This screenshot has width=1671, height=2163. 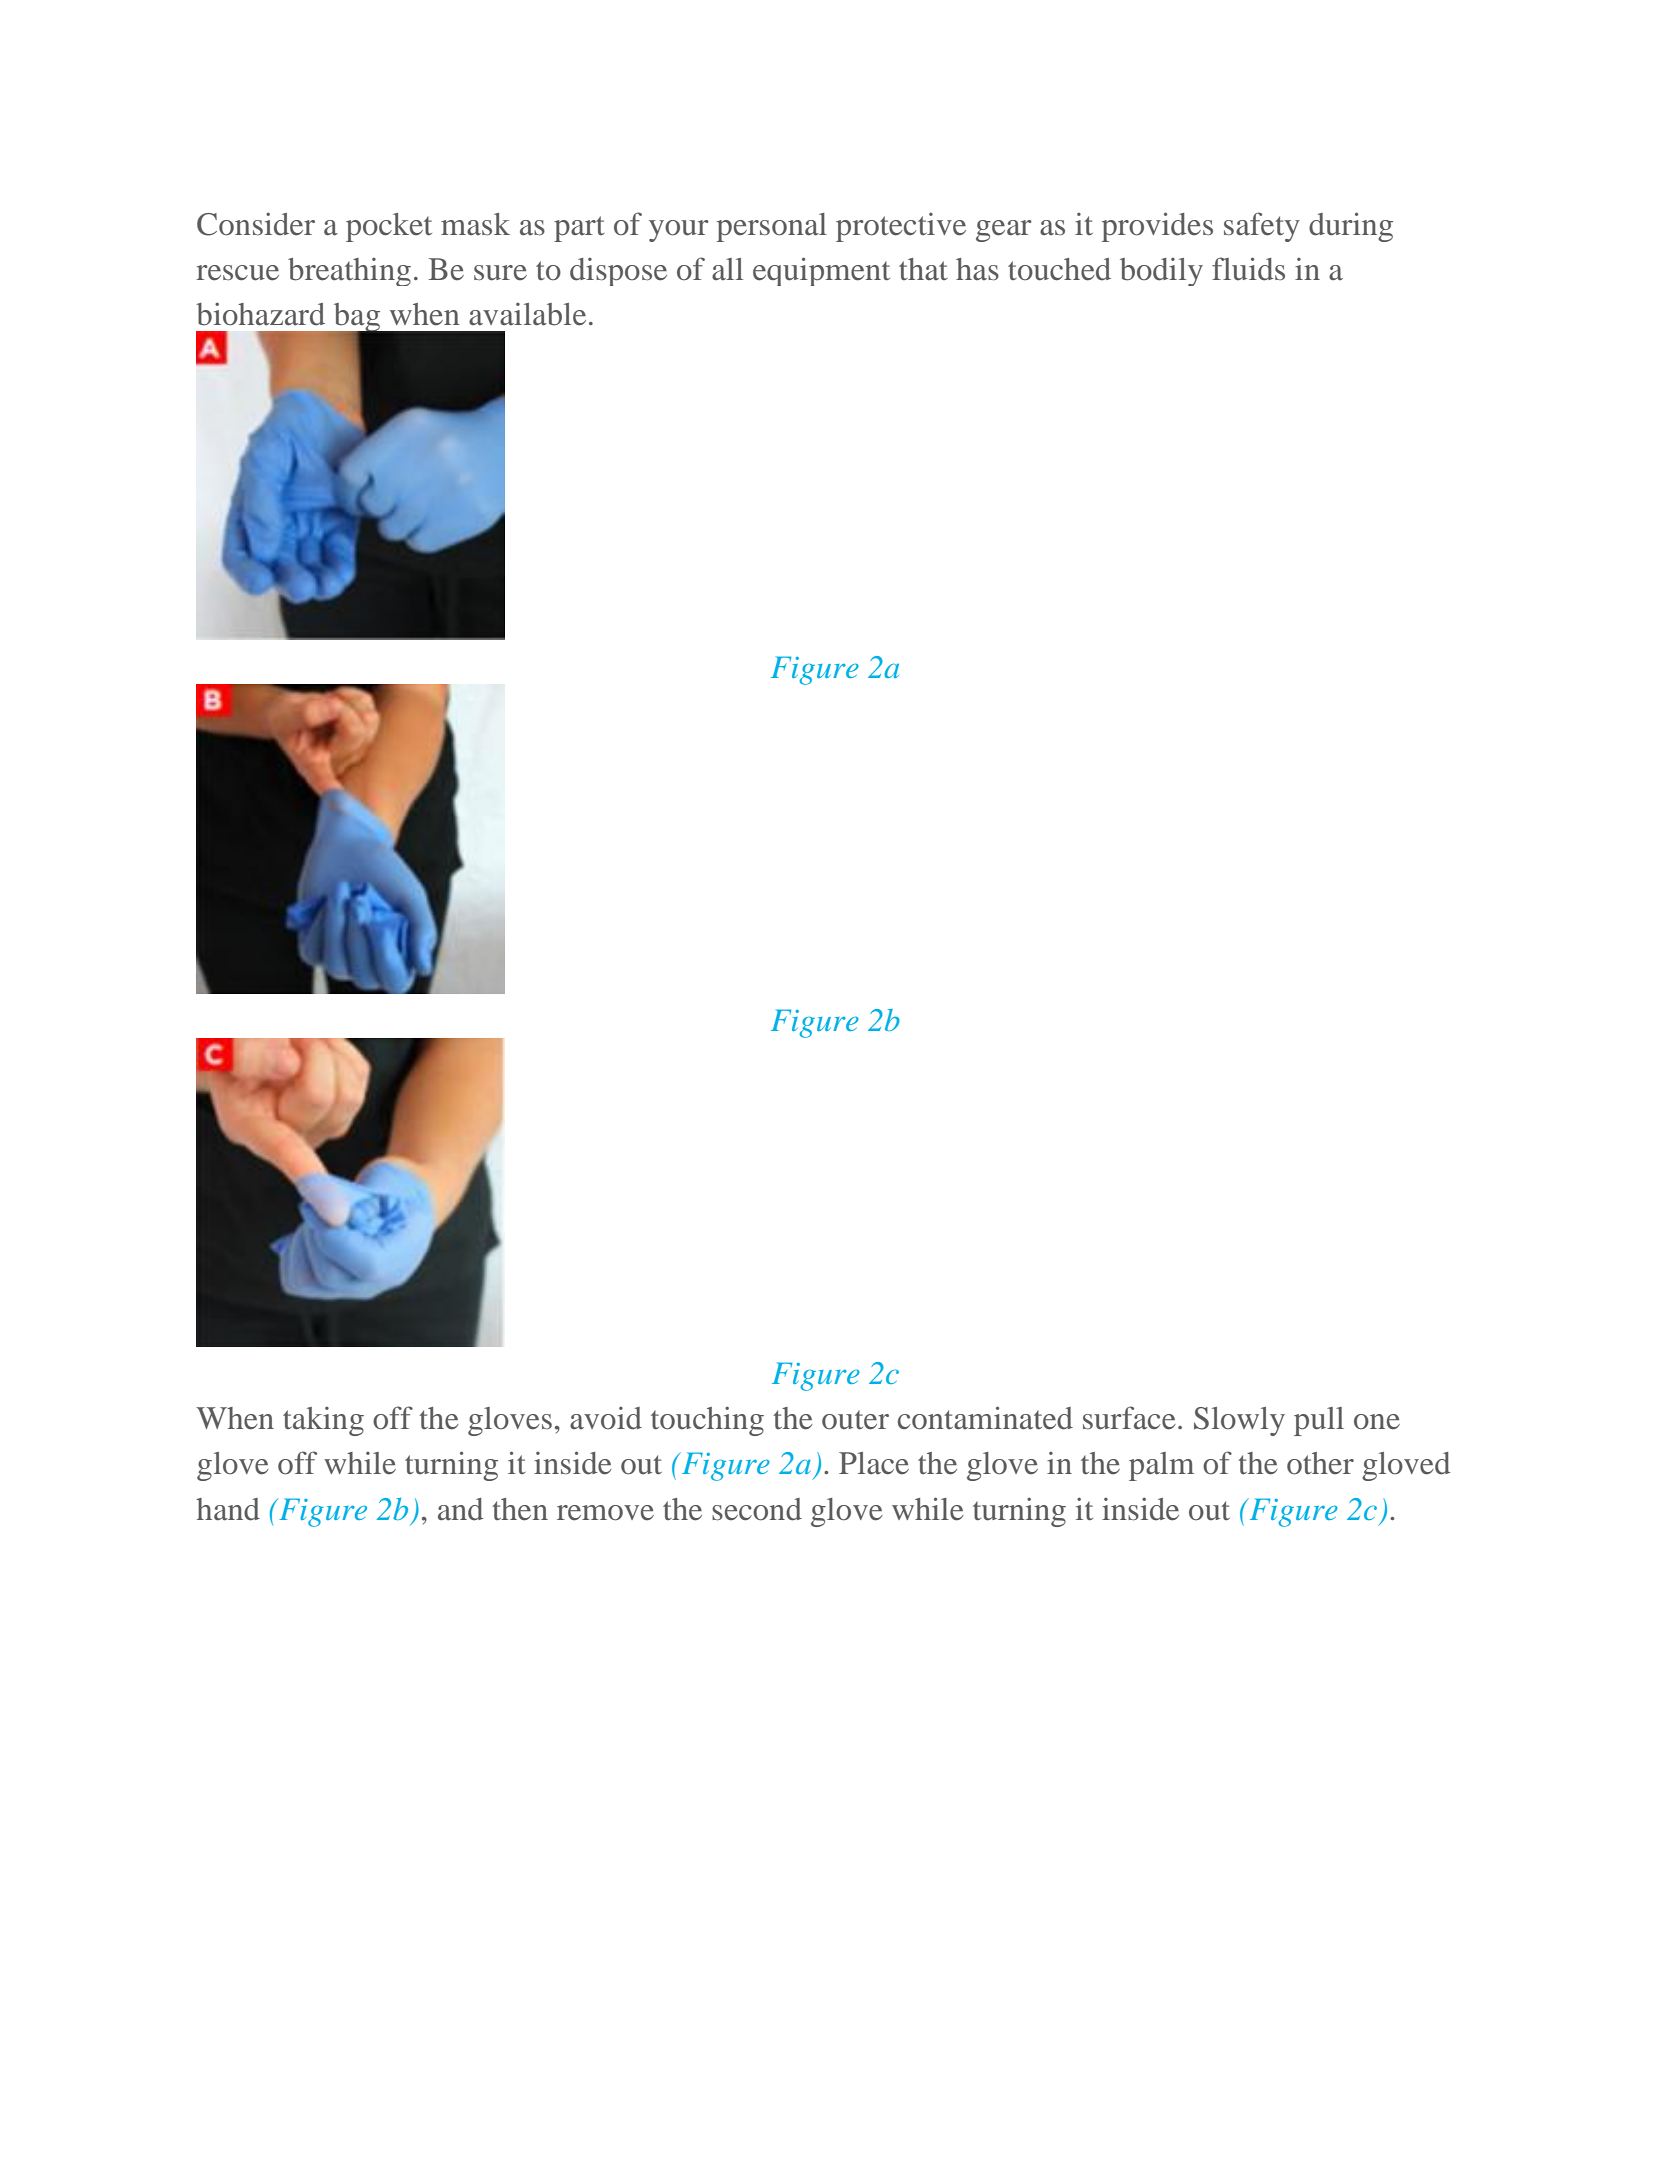 What do you see at coordinates (1239, 1421) in the screenshot?
I see `Slowly` at bounding box center [1239, 1421].
